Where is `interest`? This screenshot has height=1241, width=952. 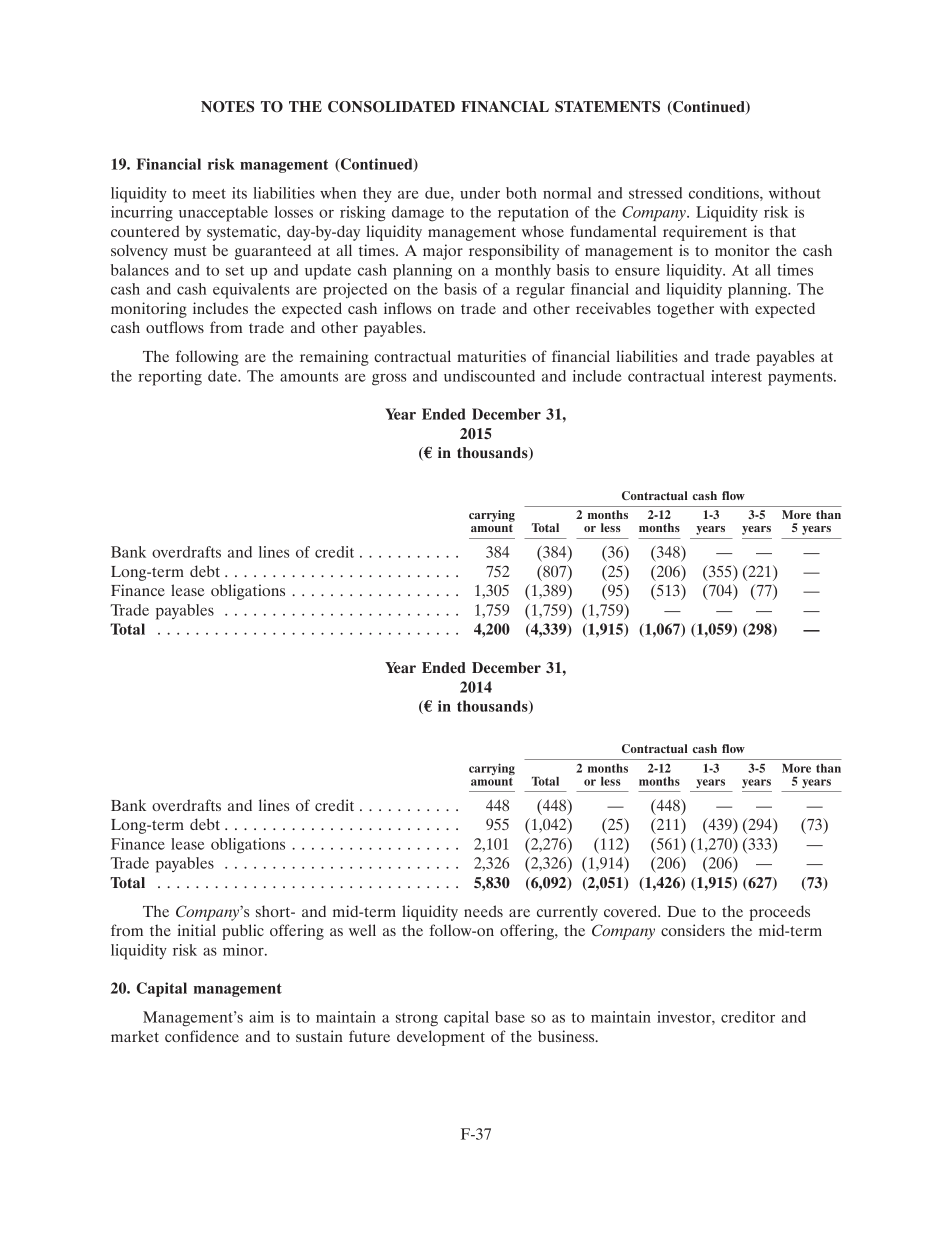 interest is located at coordinates (736, 376).
